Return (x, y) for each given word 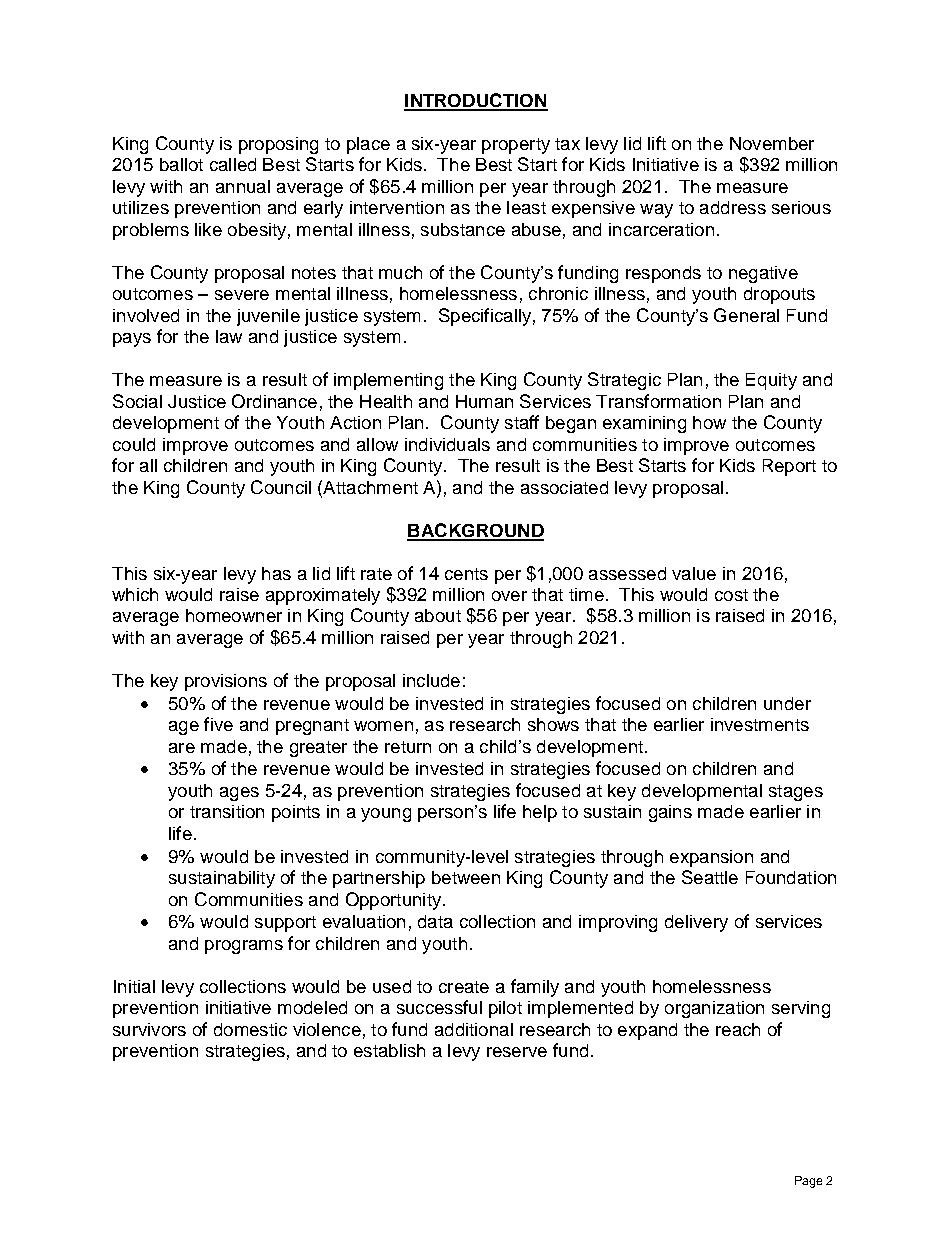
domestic (250, 1029)
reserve (517, 1052)
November (772, 143)
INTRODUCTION (476, 101)
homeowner (234, 615)
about (438, 615)
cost (731, 595)
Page (808, 1182)
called (233, 164)
